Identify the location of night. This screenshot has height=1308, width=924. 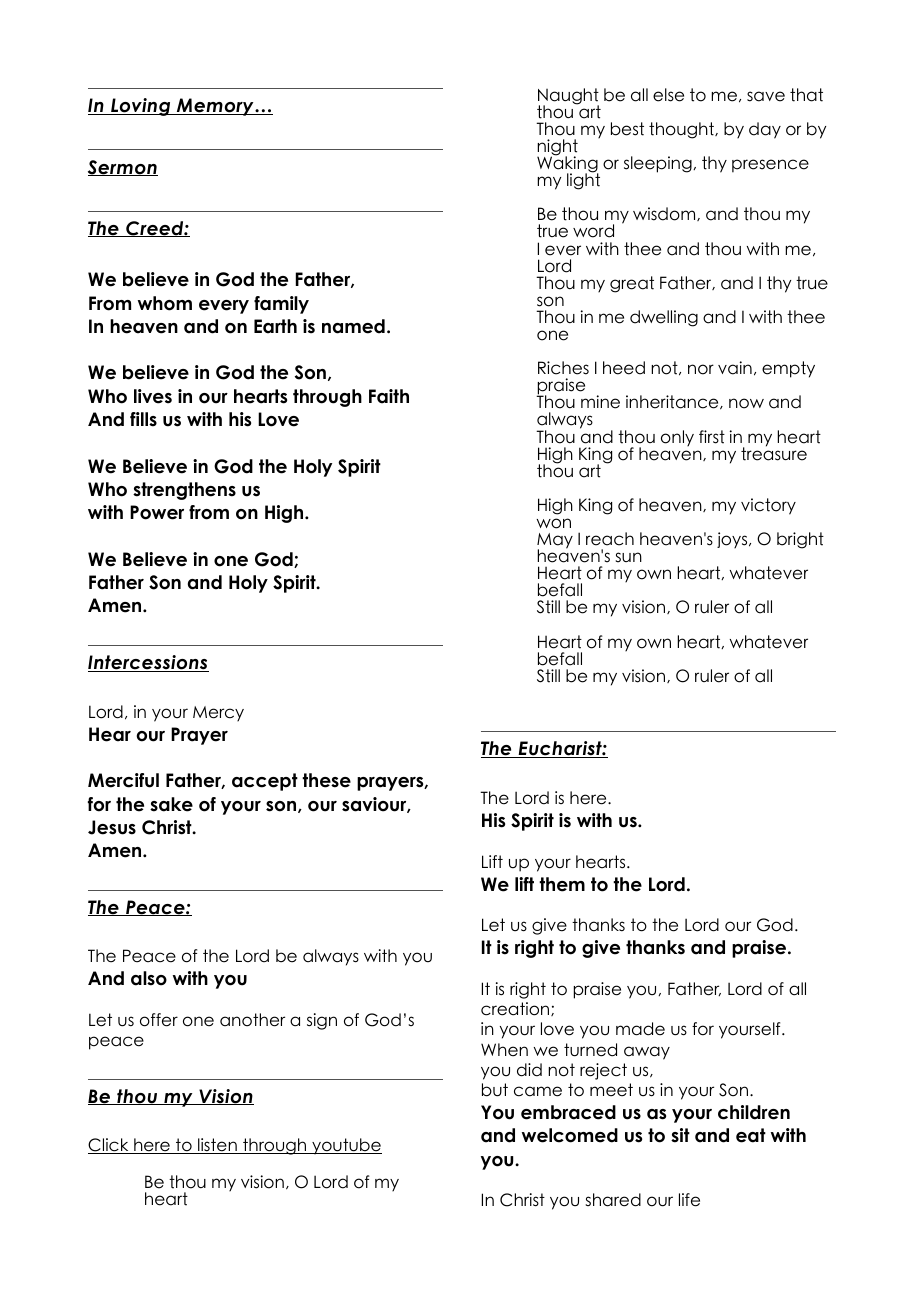
(557, 148).
